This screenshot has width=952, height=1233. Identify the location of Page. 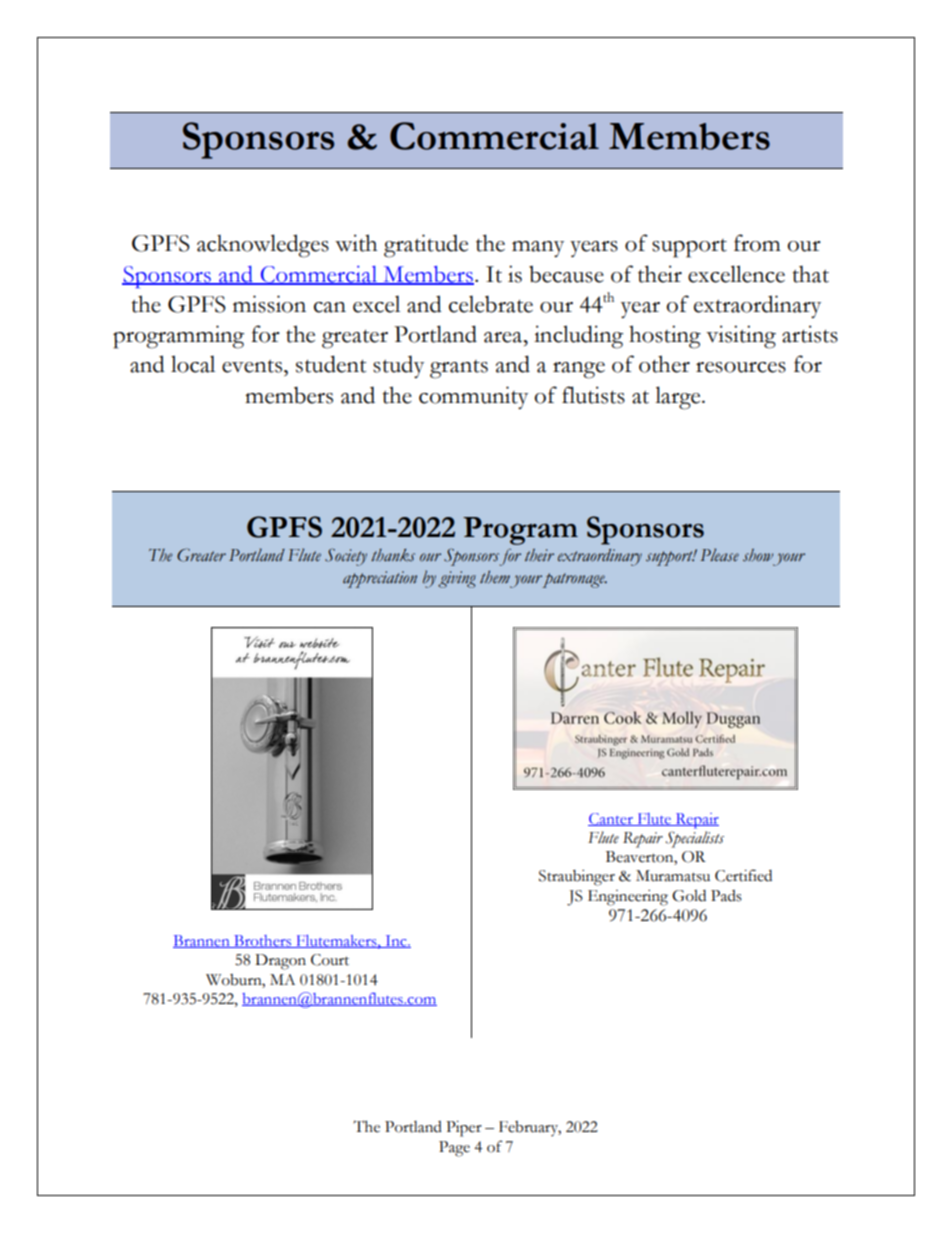
(454, 1149).
